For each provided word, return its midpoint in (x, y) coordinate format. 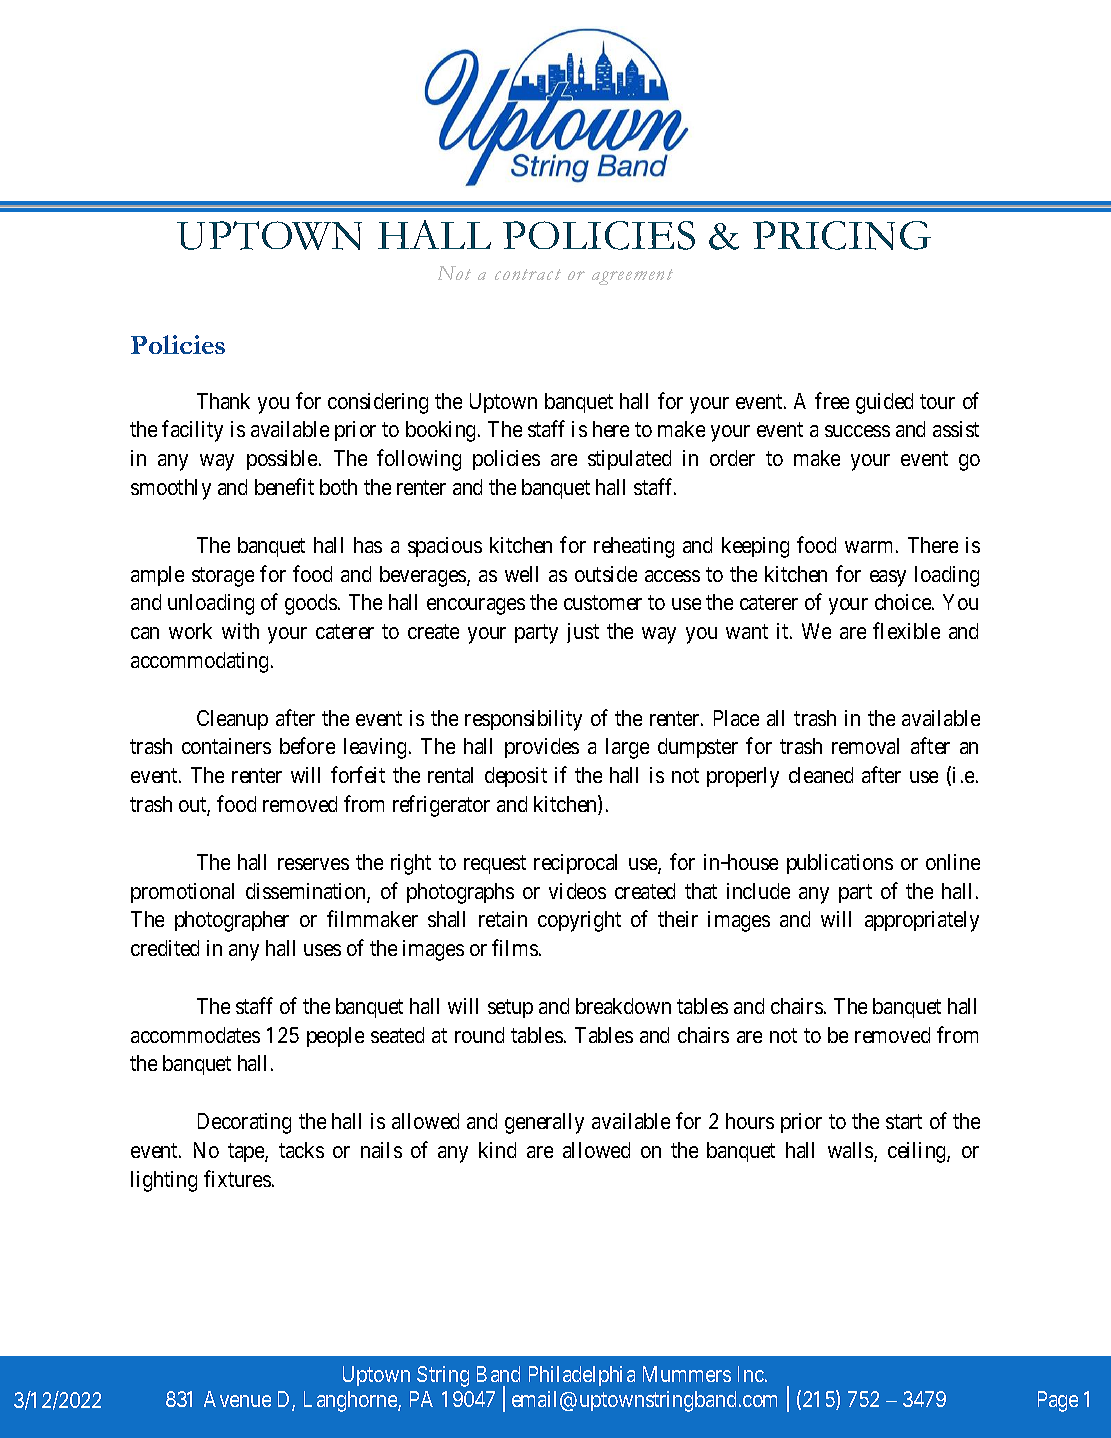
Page (1058, 1401)
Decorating (244, 1123)
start (904, 1122)
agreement (632, 277)
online (953, 862)
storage (223, 577)
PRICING (842, 235)
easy (888, 578)
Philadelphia (582, 1376)
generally (544, 1123)
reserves (313, 864)
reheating (634, 547)
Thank (223, 401)
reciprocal (575, 864)
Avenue (237, 1399)
